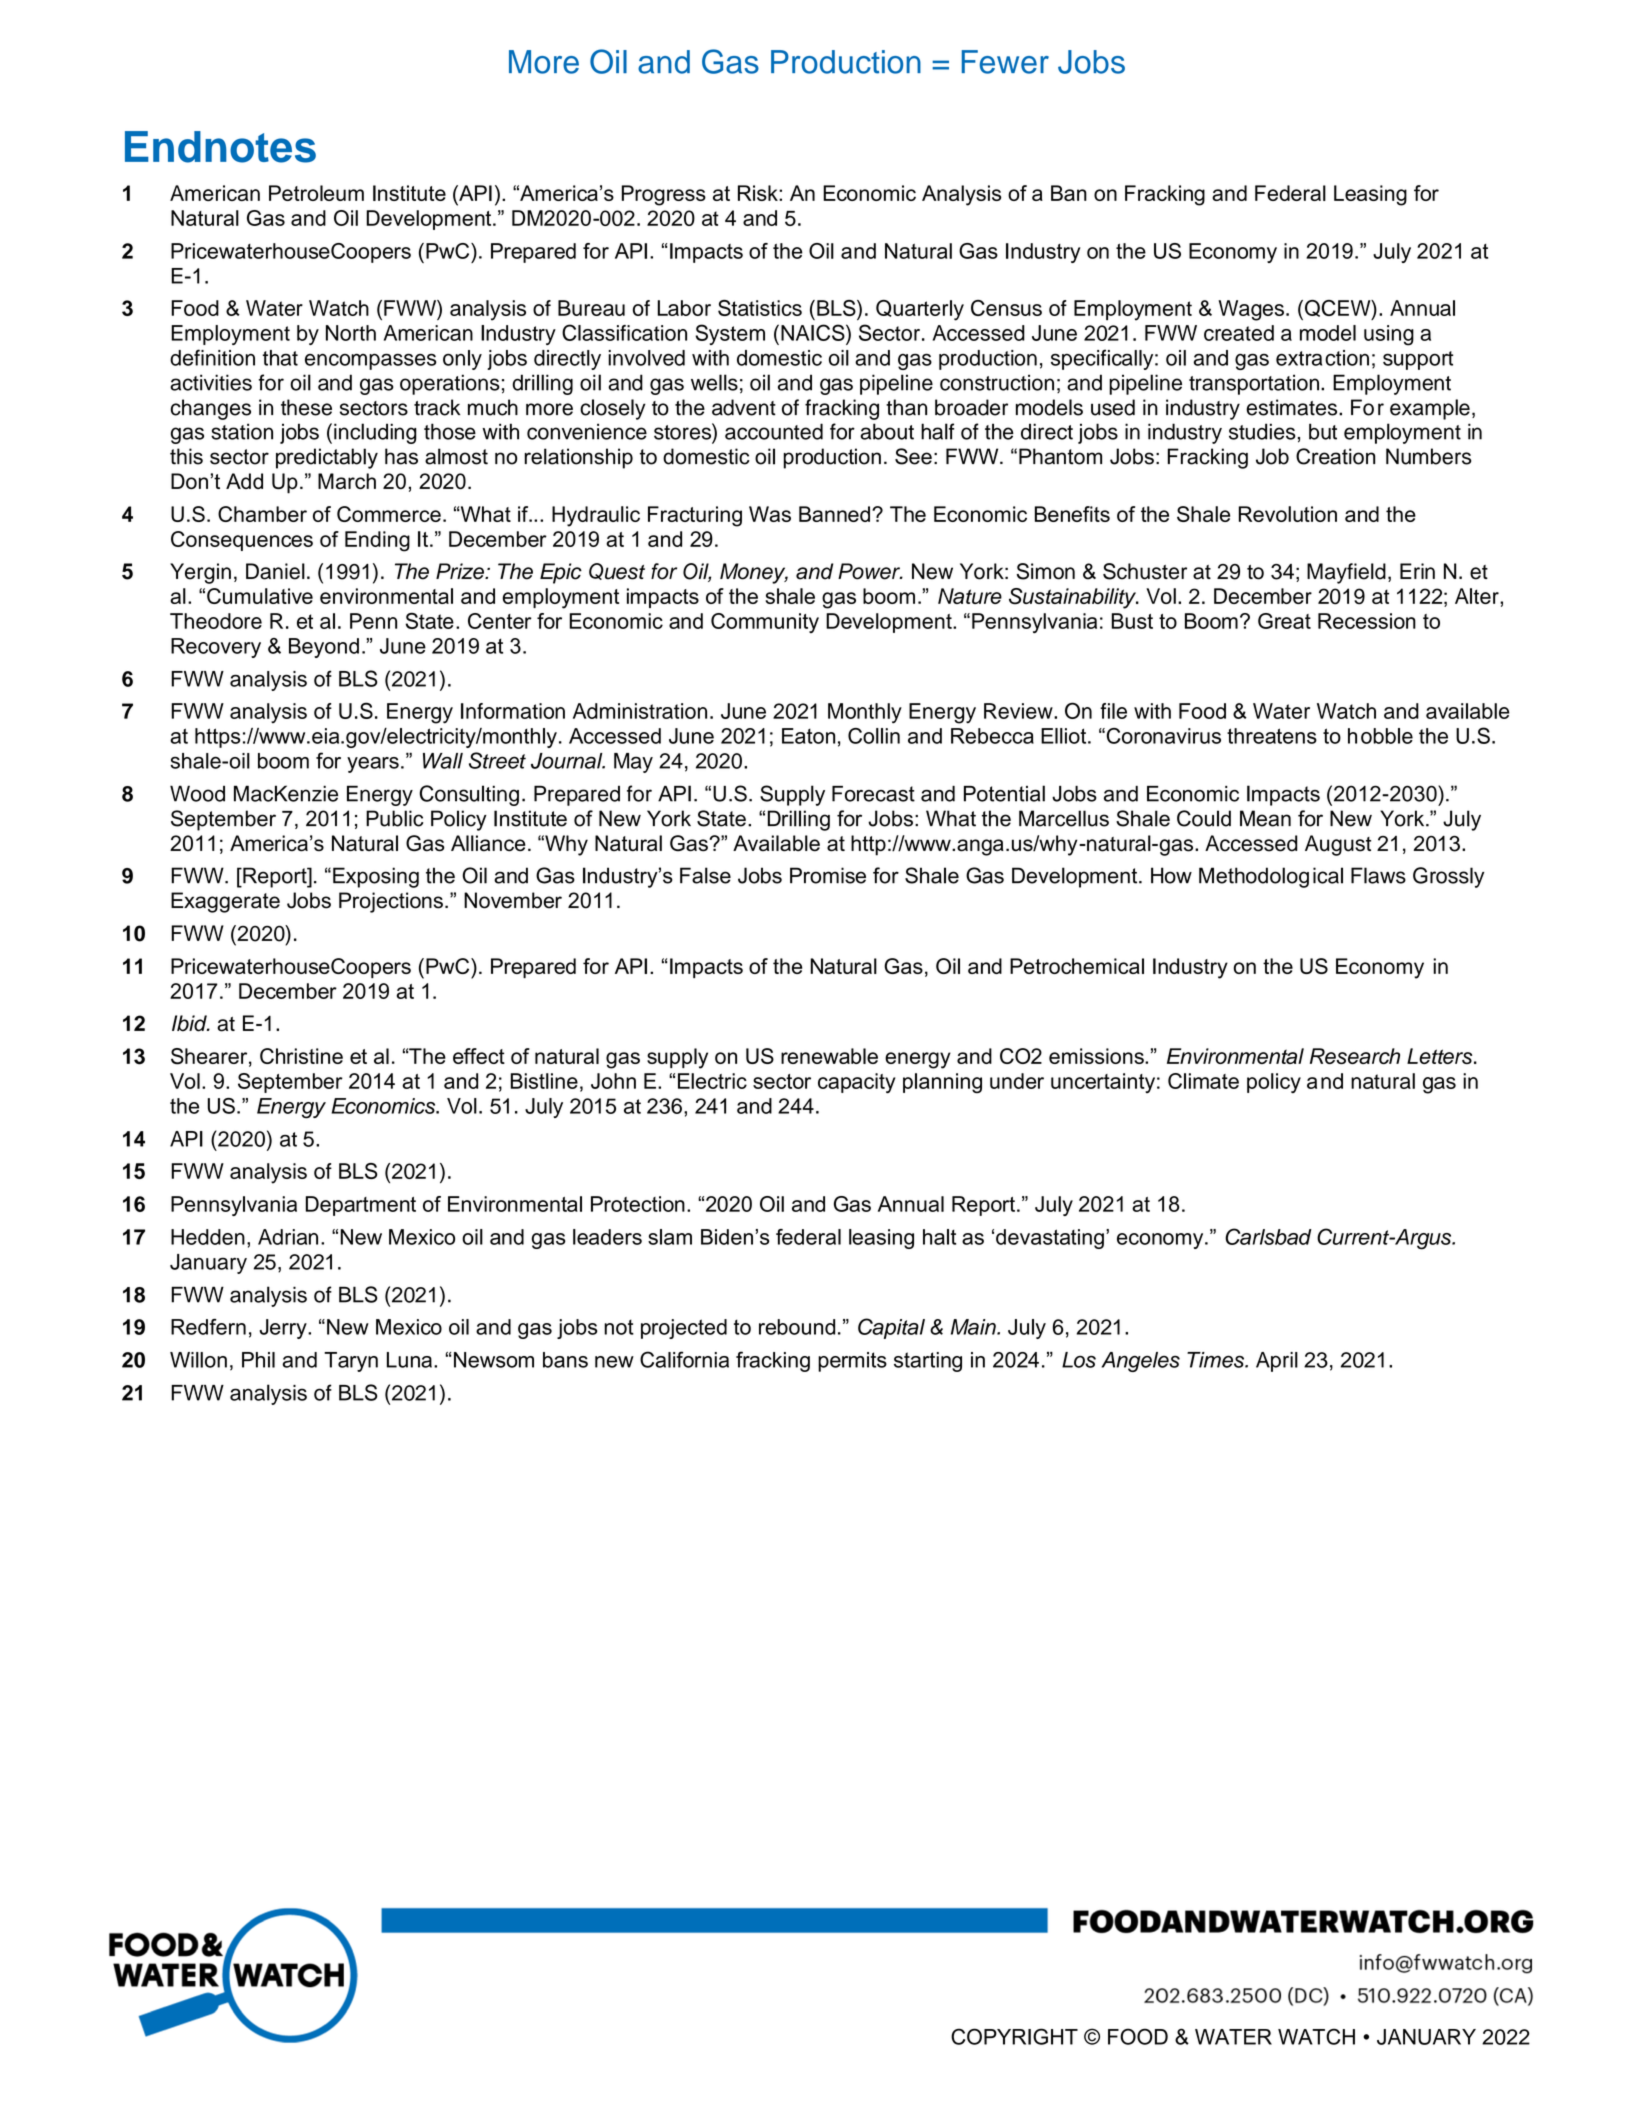 This image has width=1644, height=2127. What do you see at coordinates (301, 1056) in the image?
I see `Christine` at bounding box center [301, 1056].
